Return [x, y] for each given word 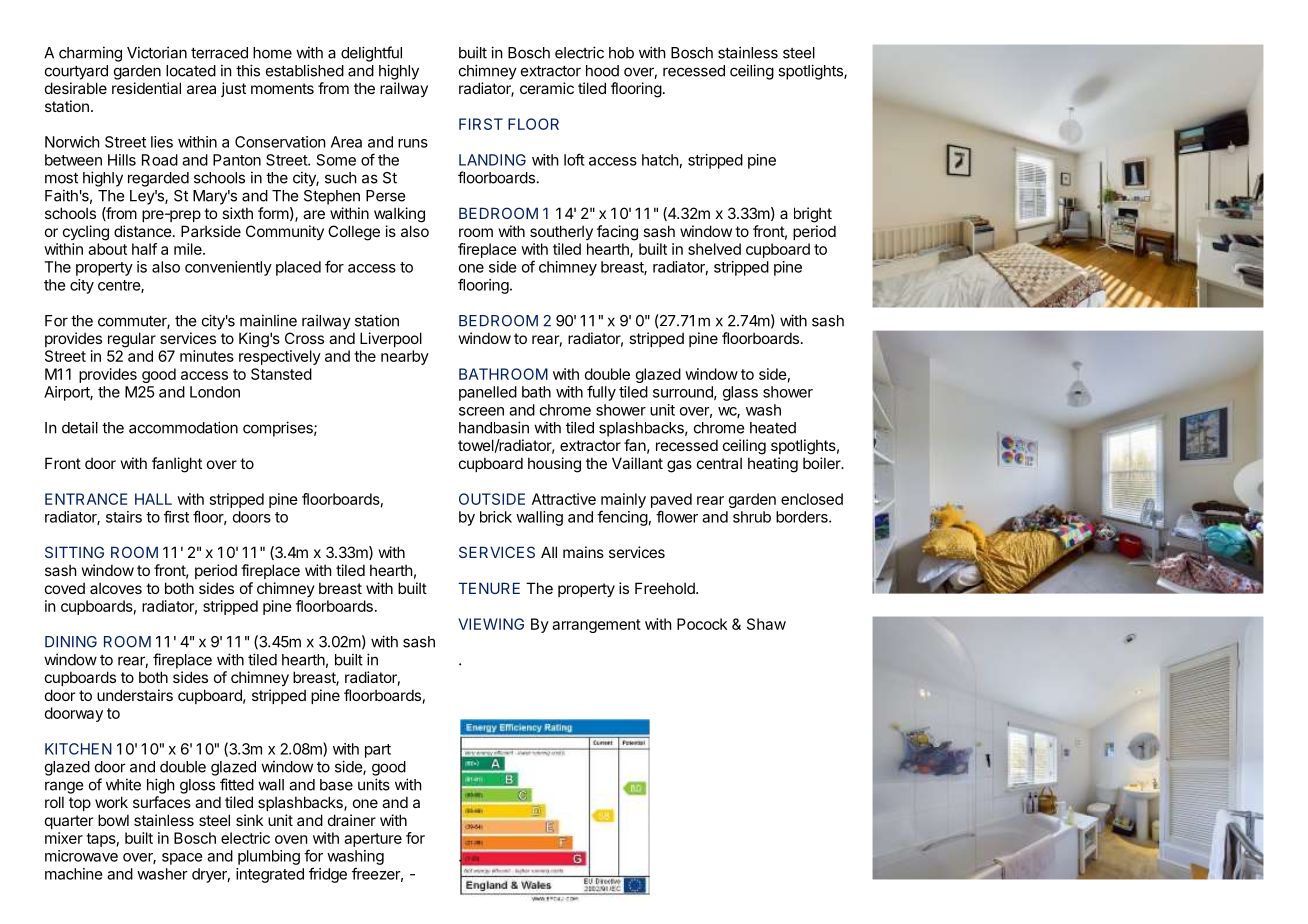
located [191, 71]
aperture [373, 840]
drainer [352, 820]
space [182, 859]
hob [621, 53]
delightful [371, 54]
